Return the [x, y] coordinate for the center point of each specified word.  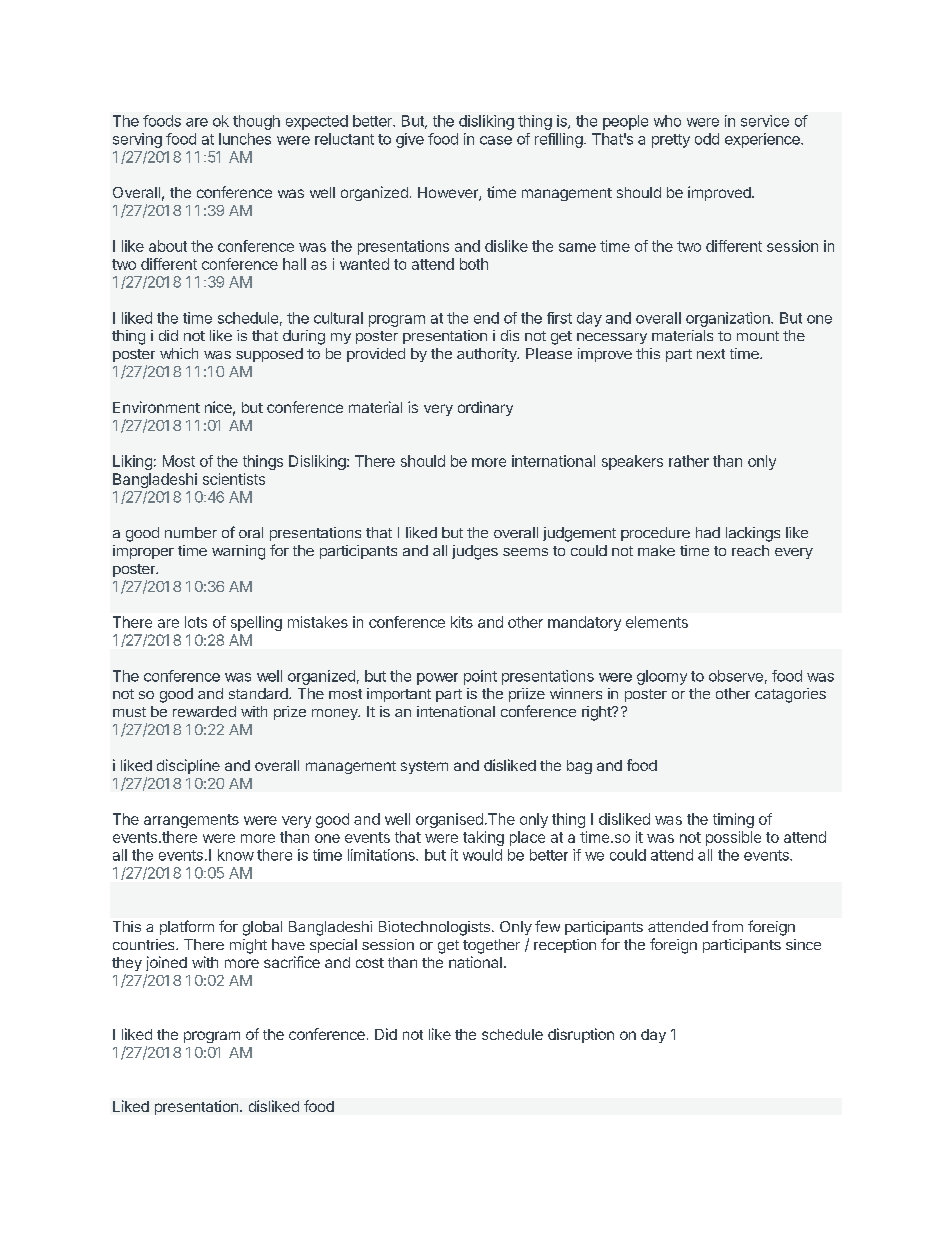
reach [750, 550]
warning [238, 552]
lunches [245, 139]
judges [475, 552]
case [496, 140]
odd [707, 139]
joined [166, 963]
